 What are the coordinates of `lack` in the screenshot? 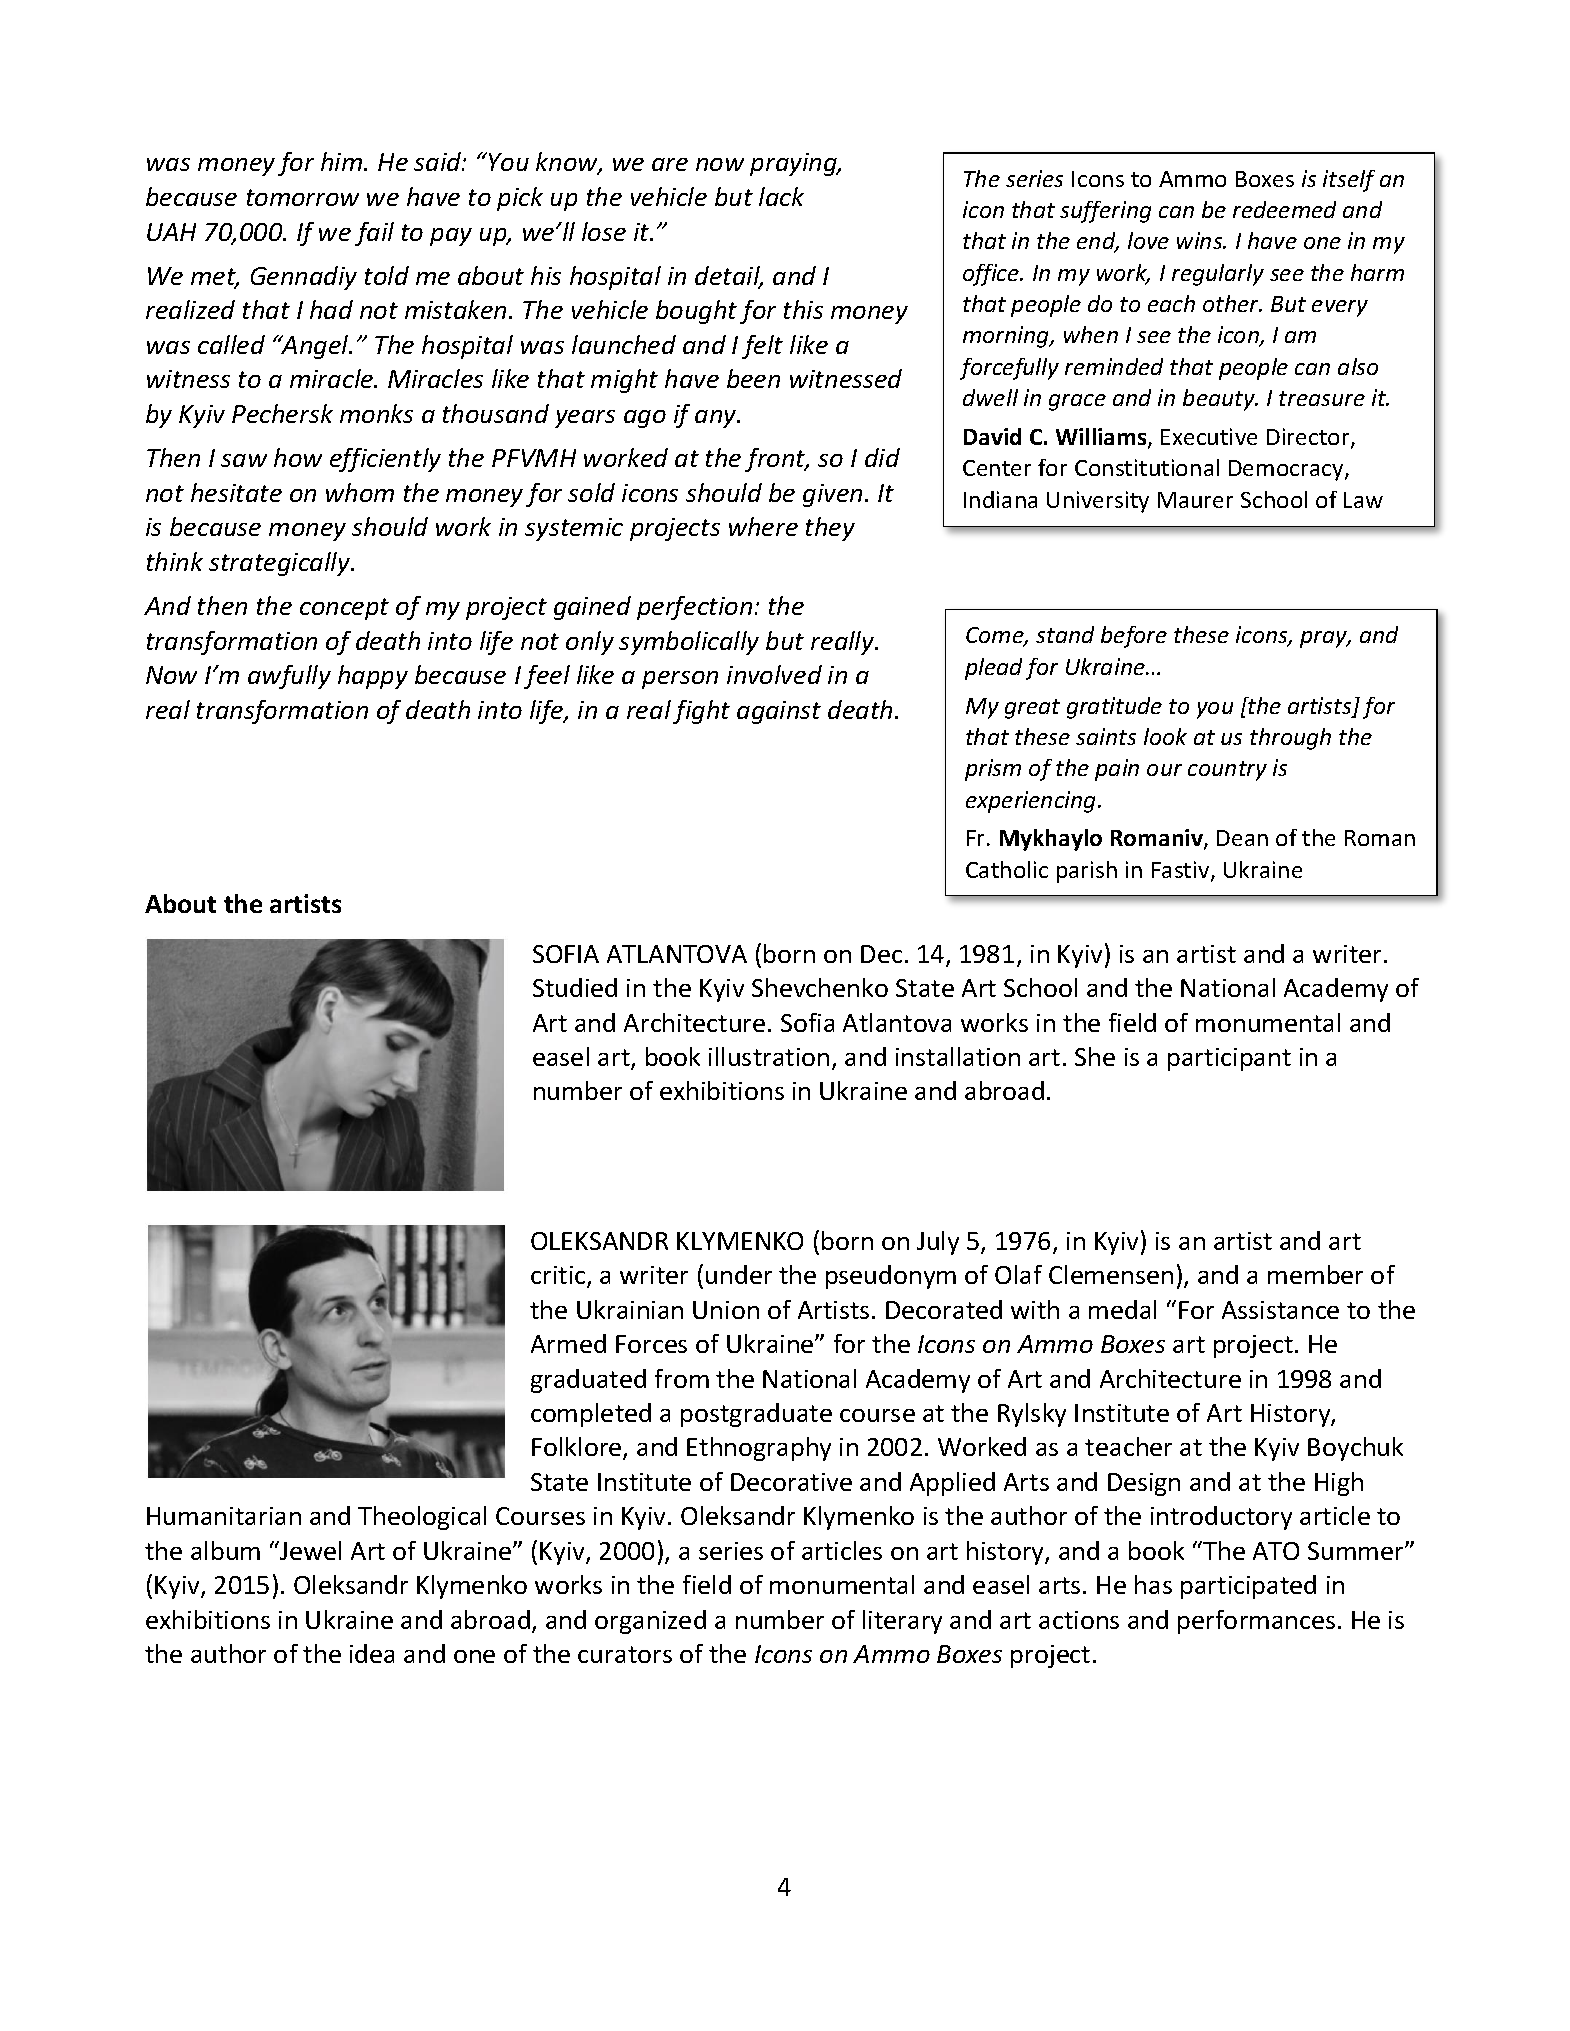 It's located at (781, 196).
